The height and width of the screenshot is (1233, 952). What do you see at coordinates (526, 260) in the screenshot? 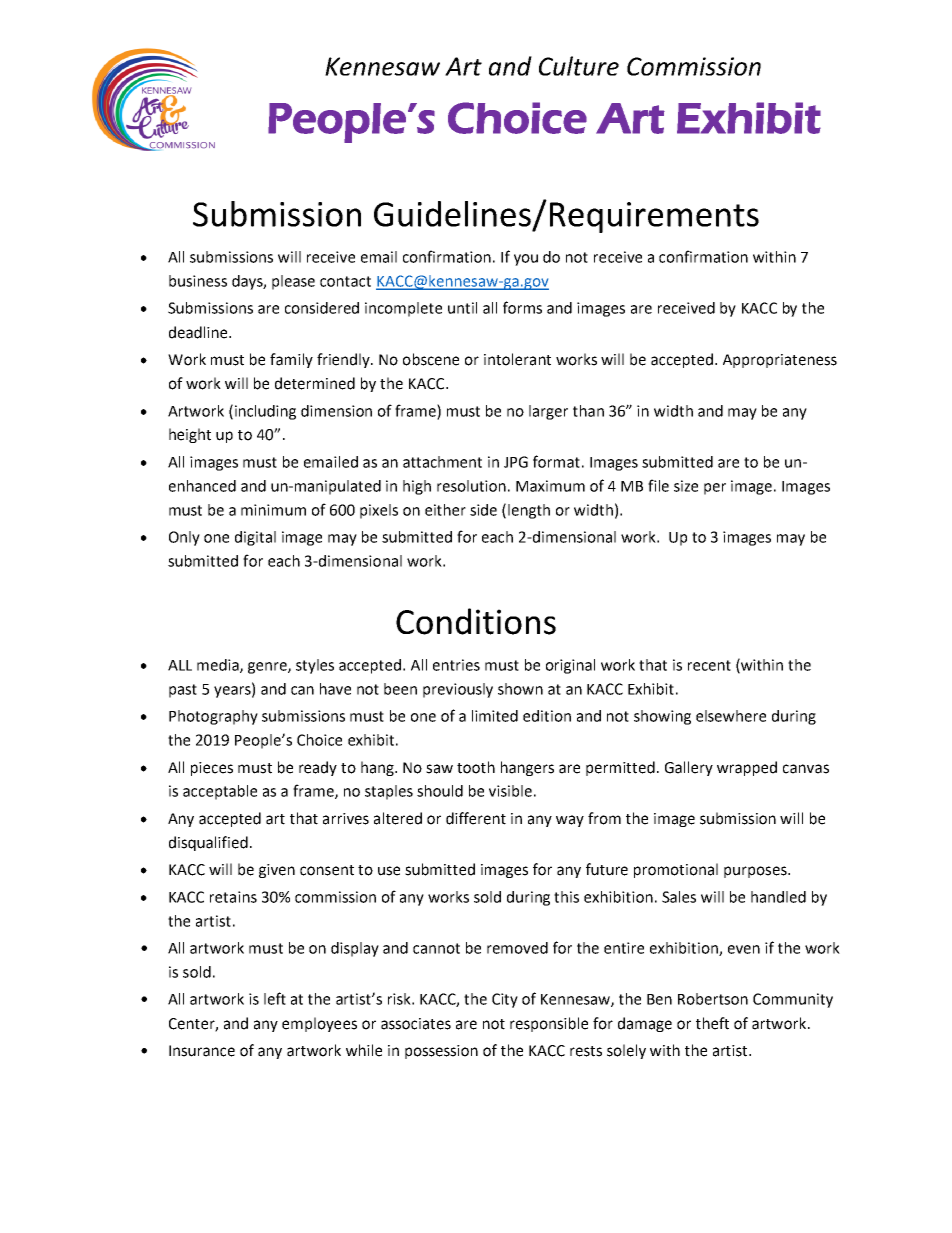
I see `you` at bounding box center [526, 260].
